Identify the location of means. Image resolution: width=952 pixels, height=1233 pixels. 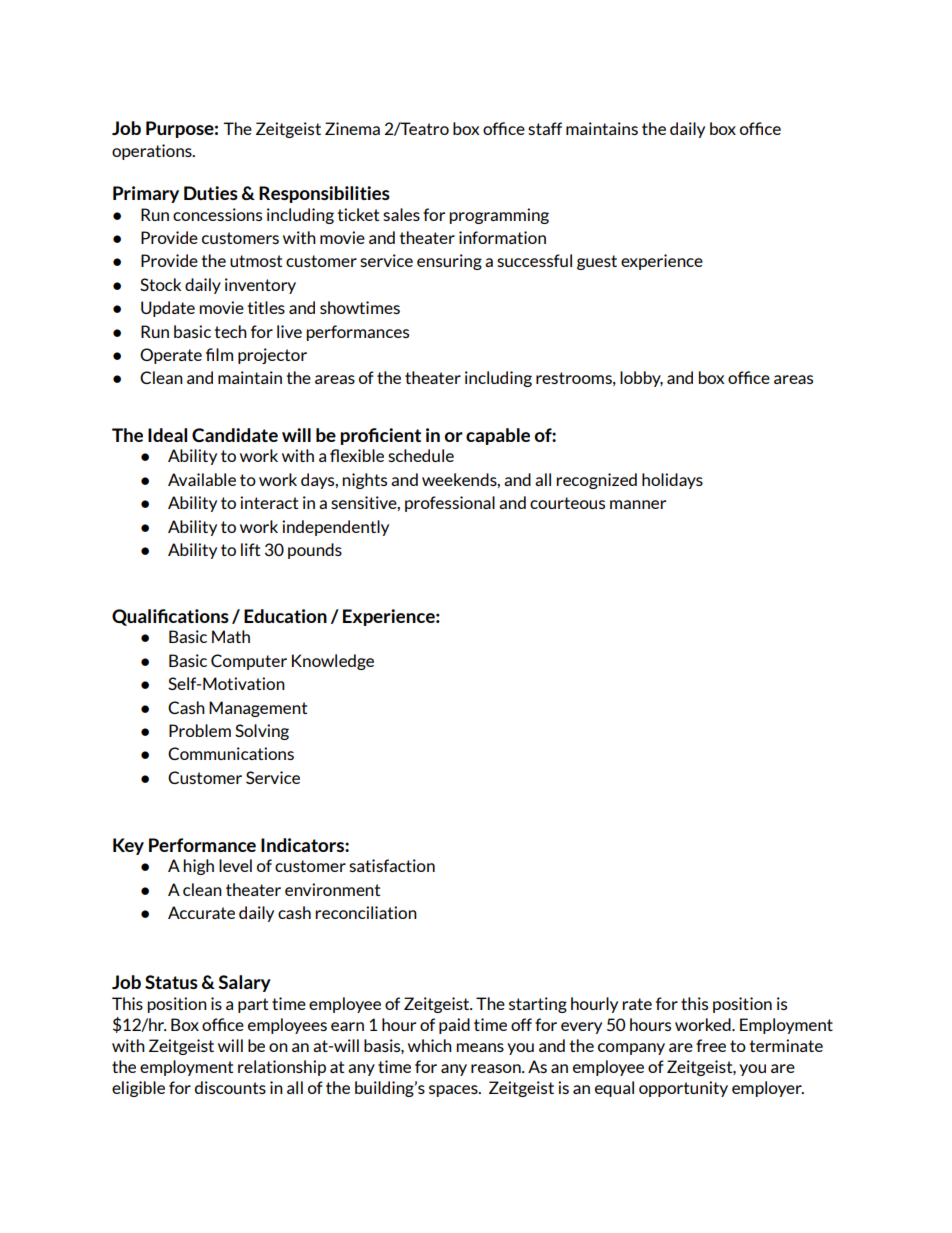
(480, 1047).
